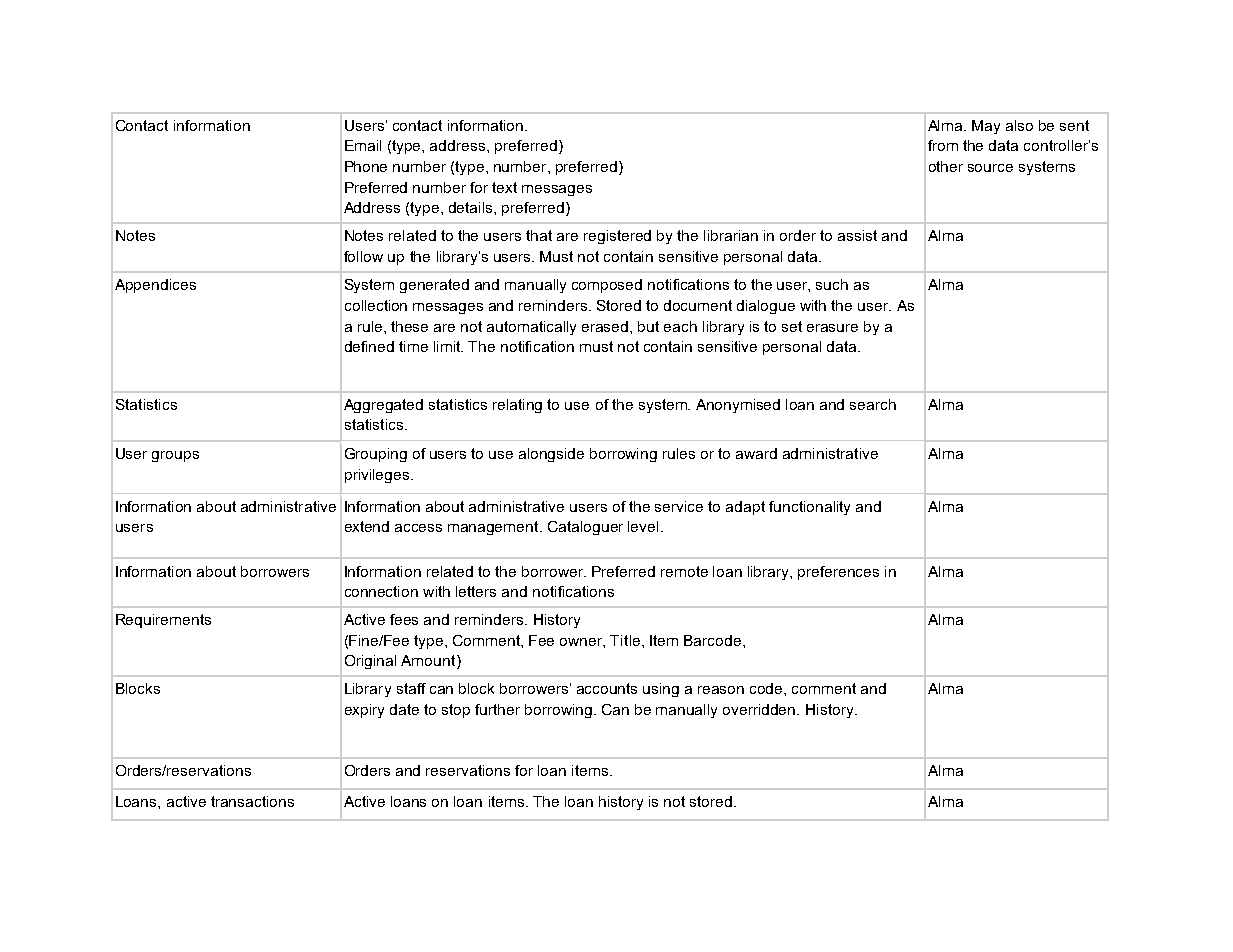  Describe the element at coordinates (504, 187) in the screenshot. I see `text` at that location.
